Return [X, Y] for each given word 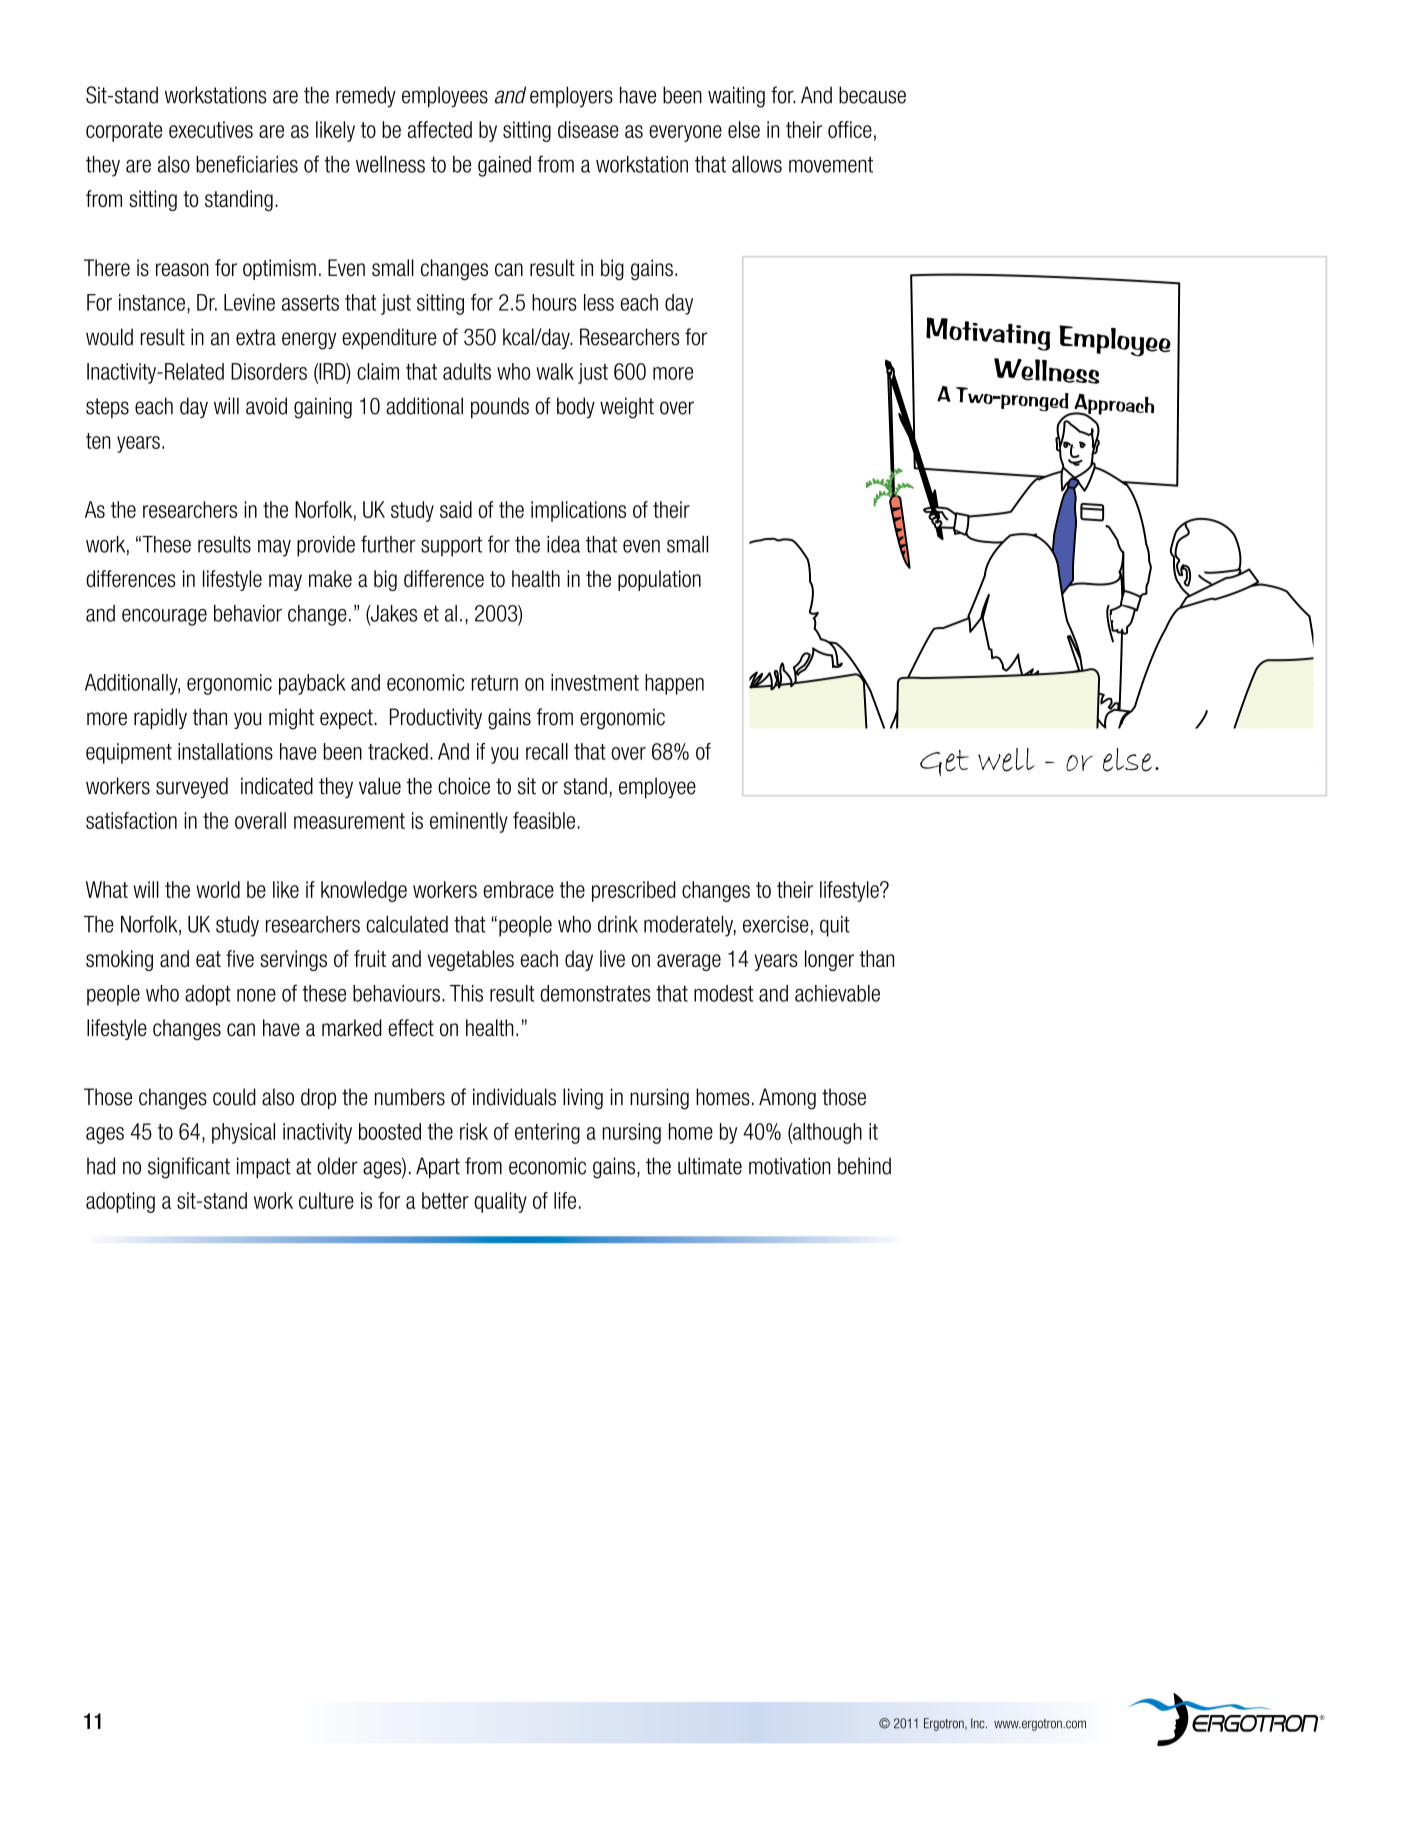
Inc [979, 1723]
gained [504, 166]
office [850, 129]
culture [326, 1200]
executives [211, 129]
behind [864, 1166]
